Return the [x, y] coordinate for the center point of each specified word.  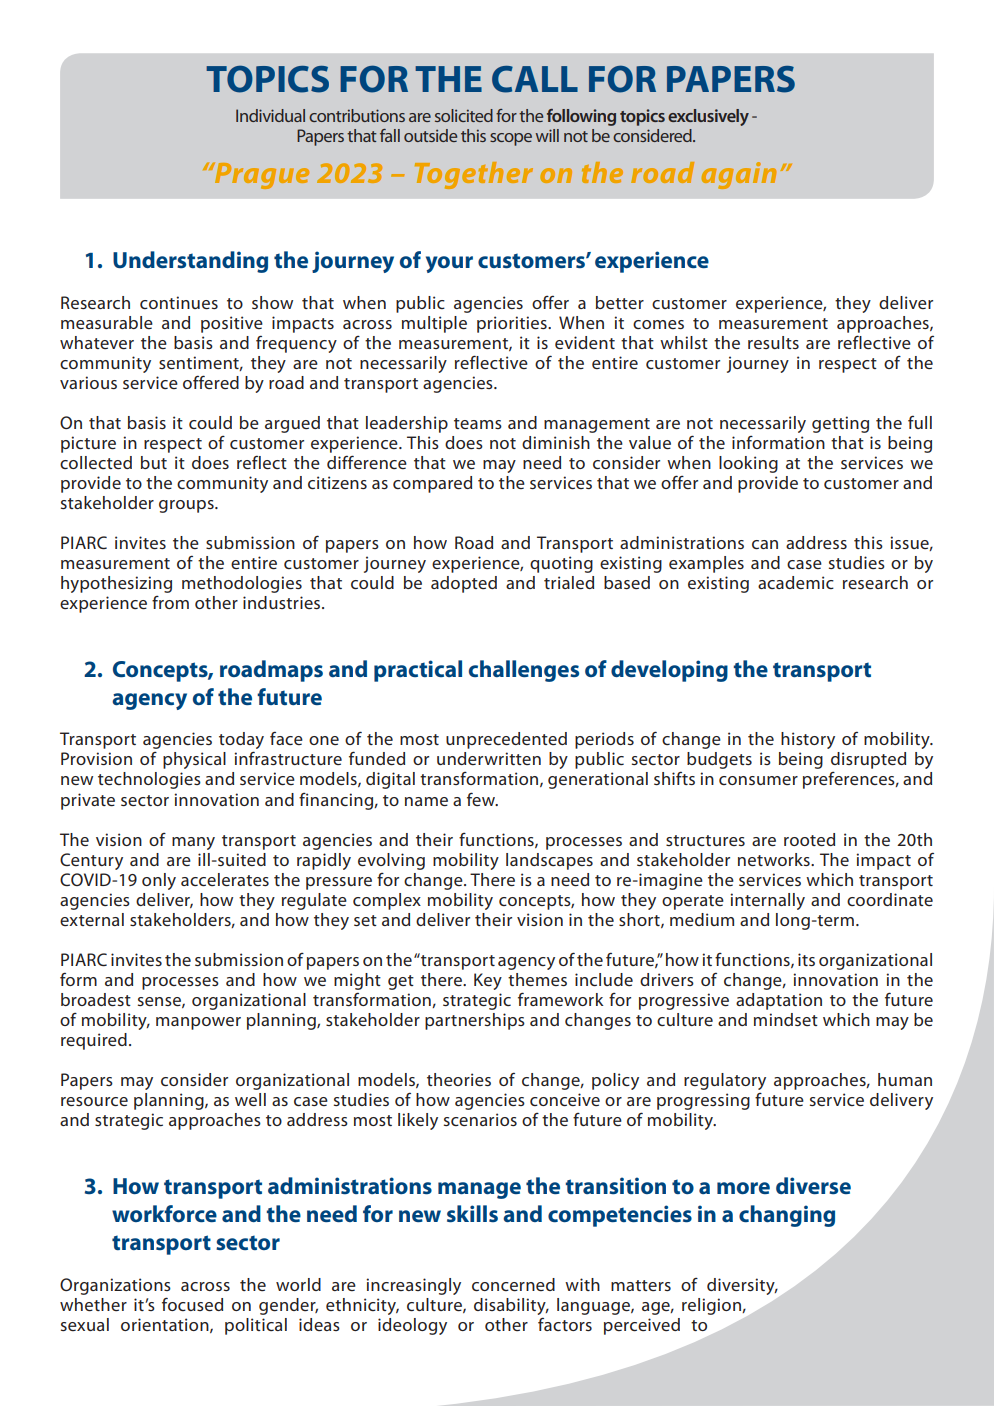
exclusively [708, 117]
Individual [270, 115]
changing [787, 1216]
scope [511, 139]
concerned [513, 1284]
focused [192, 1304]
